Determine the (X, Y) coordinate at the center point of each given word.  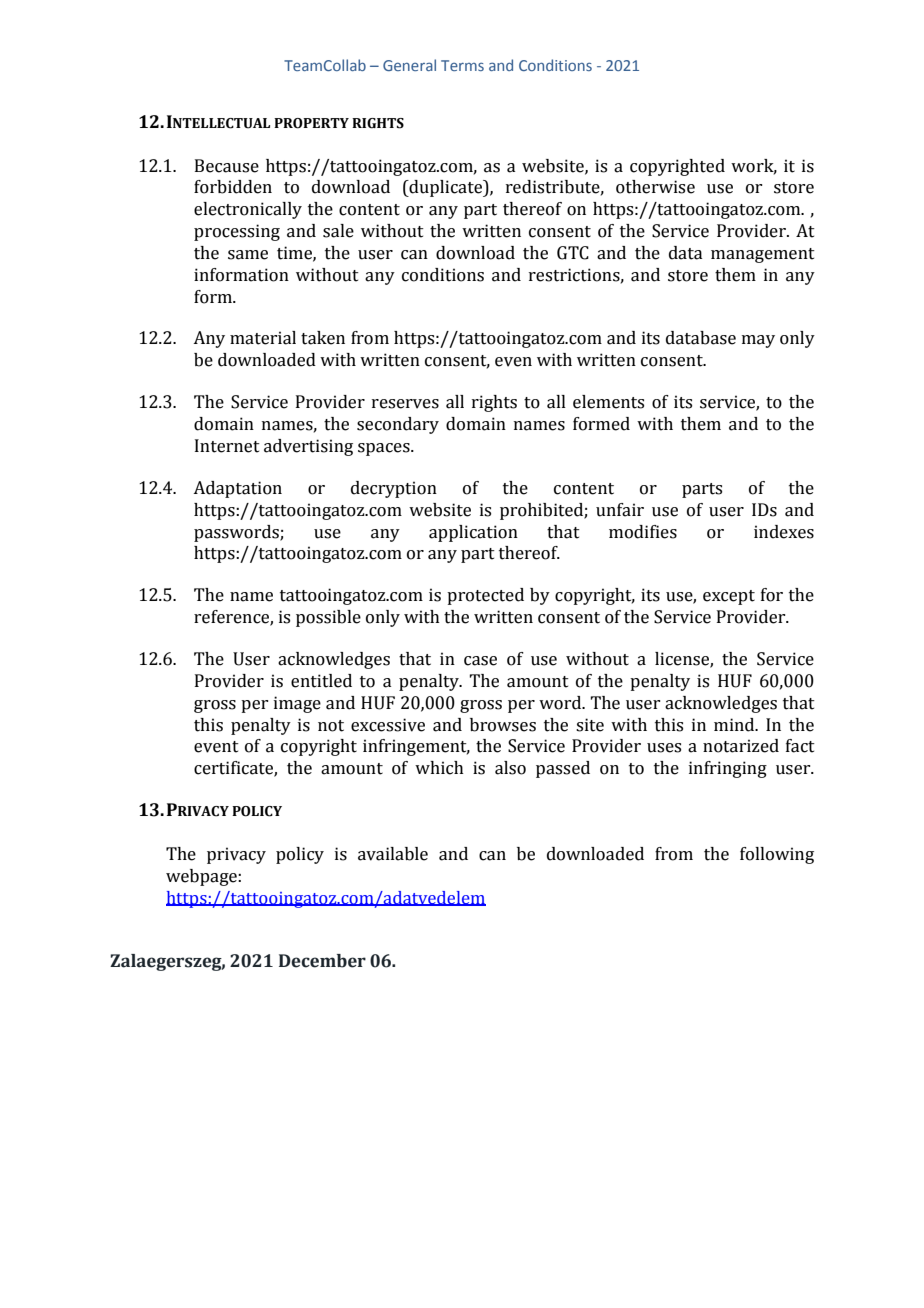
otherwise (655, 187)
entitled (321, 681)
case (480, 661)
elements (608, 402)
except (729, 597)
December (322, 961)
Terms (462, 65)
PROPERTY (311, 123)
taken (323, 338)
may (758, 341)
